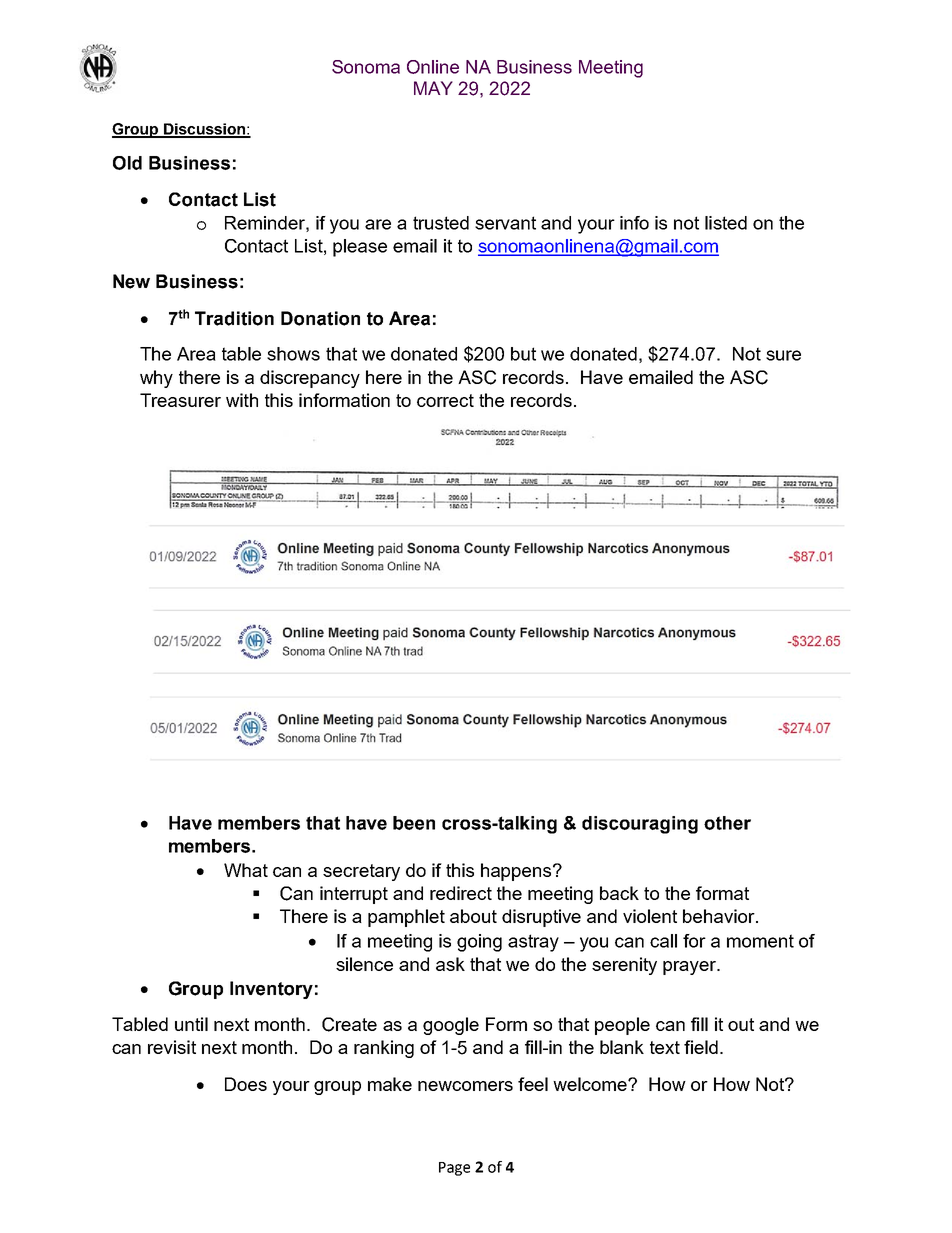 The image size is (952, 1233). Describe the element at coordinates (445, 400) in the screenshot. I see `correct` at that location.
